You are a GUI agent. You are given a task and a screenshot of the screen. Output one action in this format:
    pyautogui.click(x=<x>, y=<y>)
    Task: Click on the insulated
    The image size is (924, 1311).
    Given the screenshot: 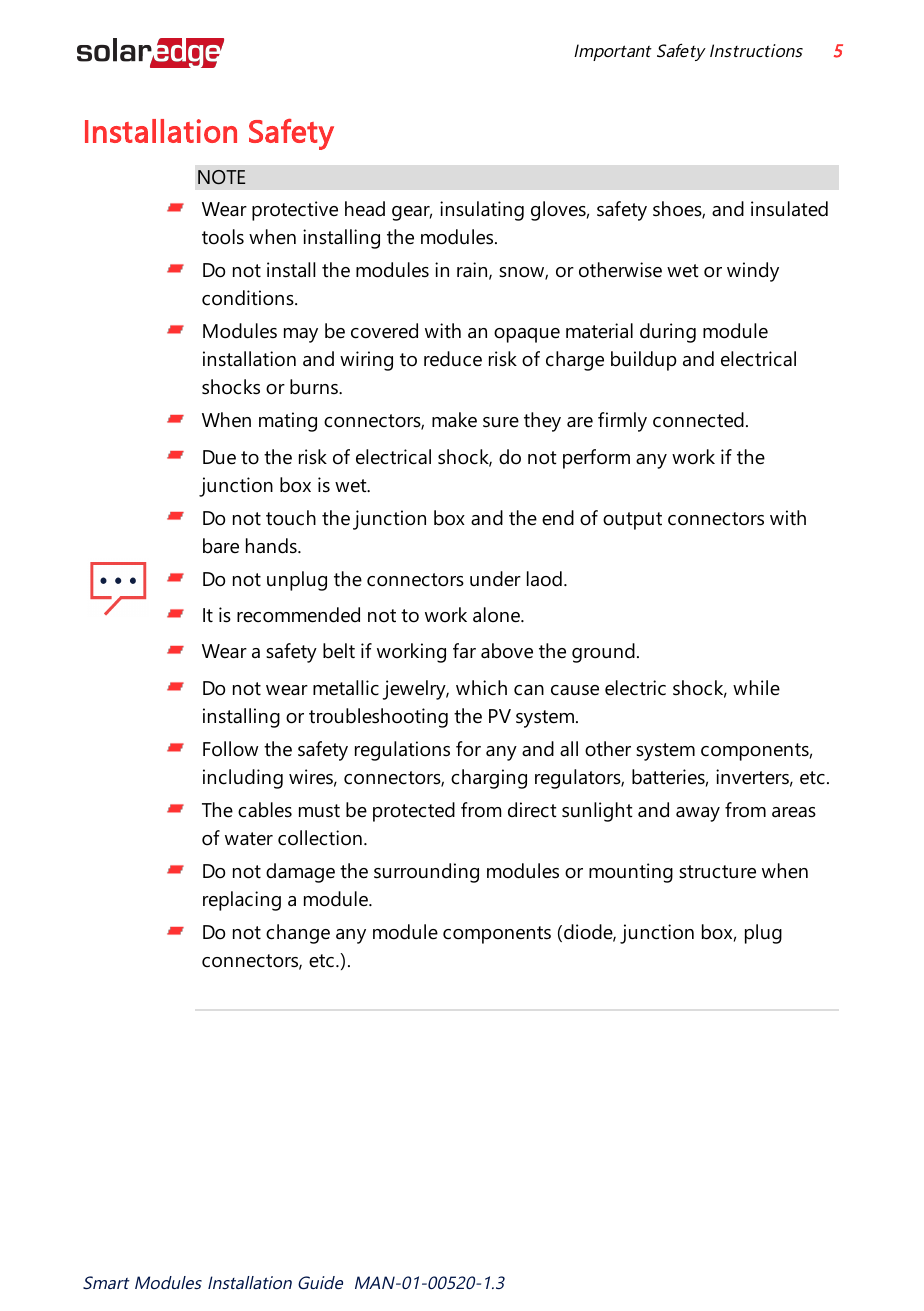 What is the action you would take?
    pyautogui.click(x=789, y=209)
